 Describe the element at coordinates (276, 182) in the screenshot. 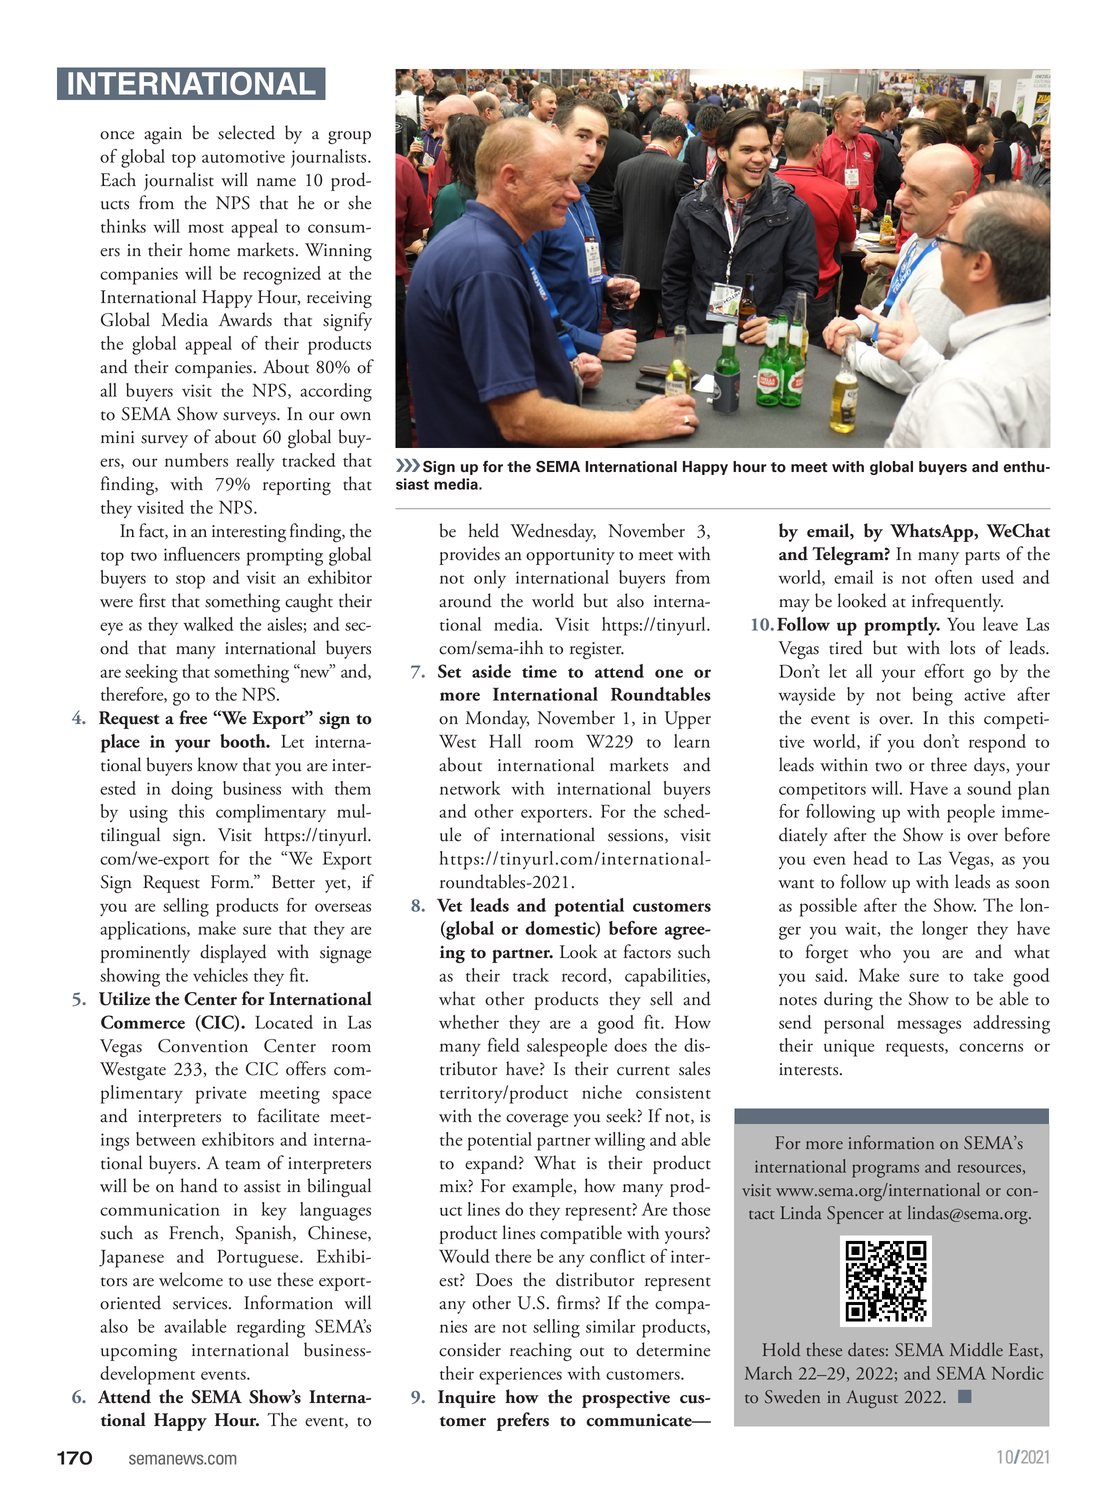

I see `name` at that location.
